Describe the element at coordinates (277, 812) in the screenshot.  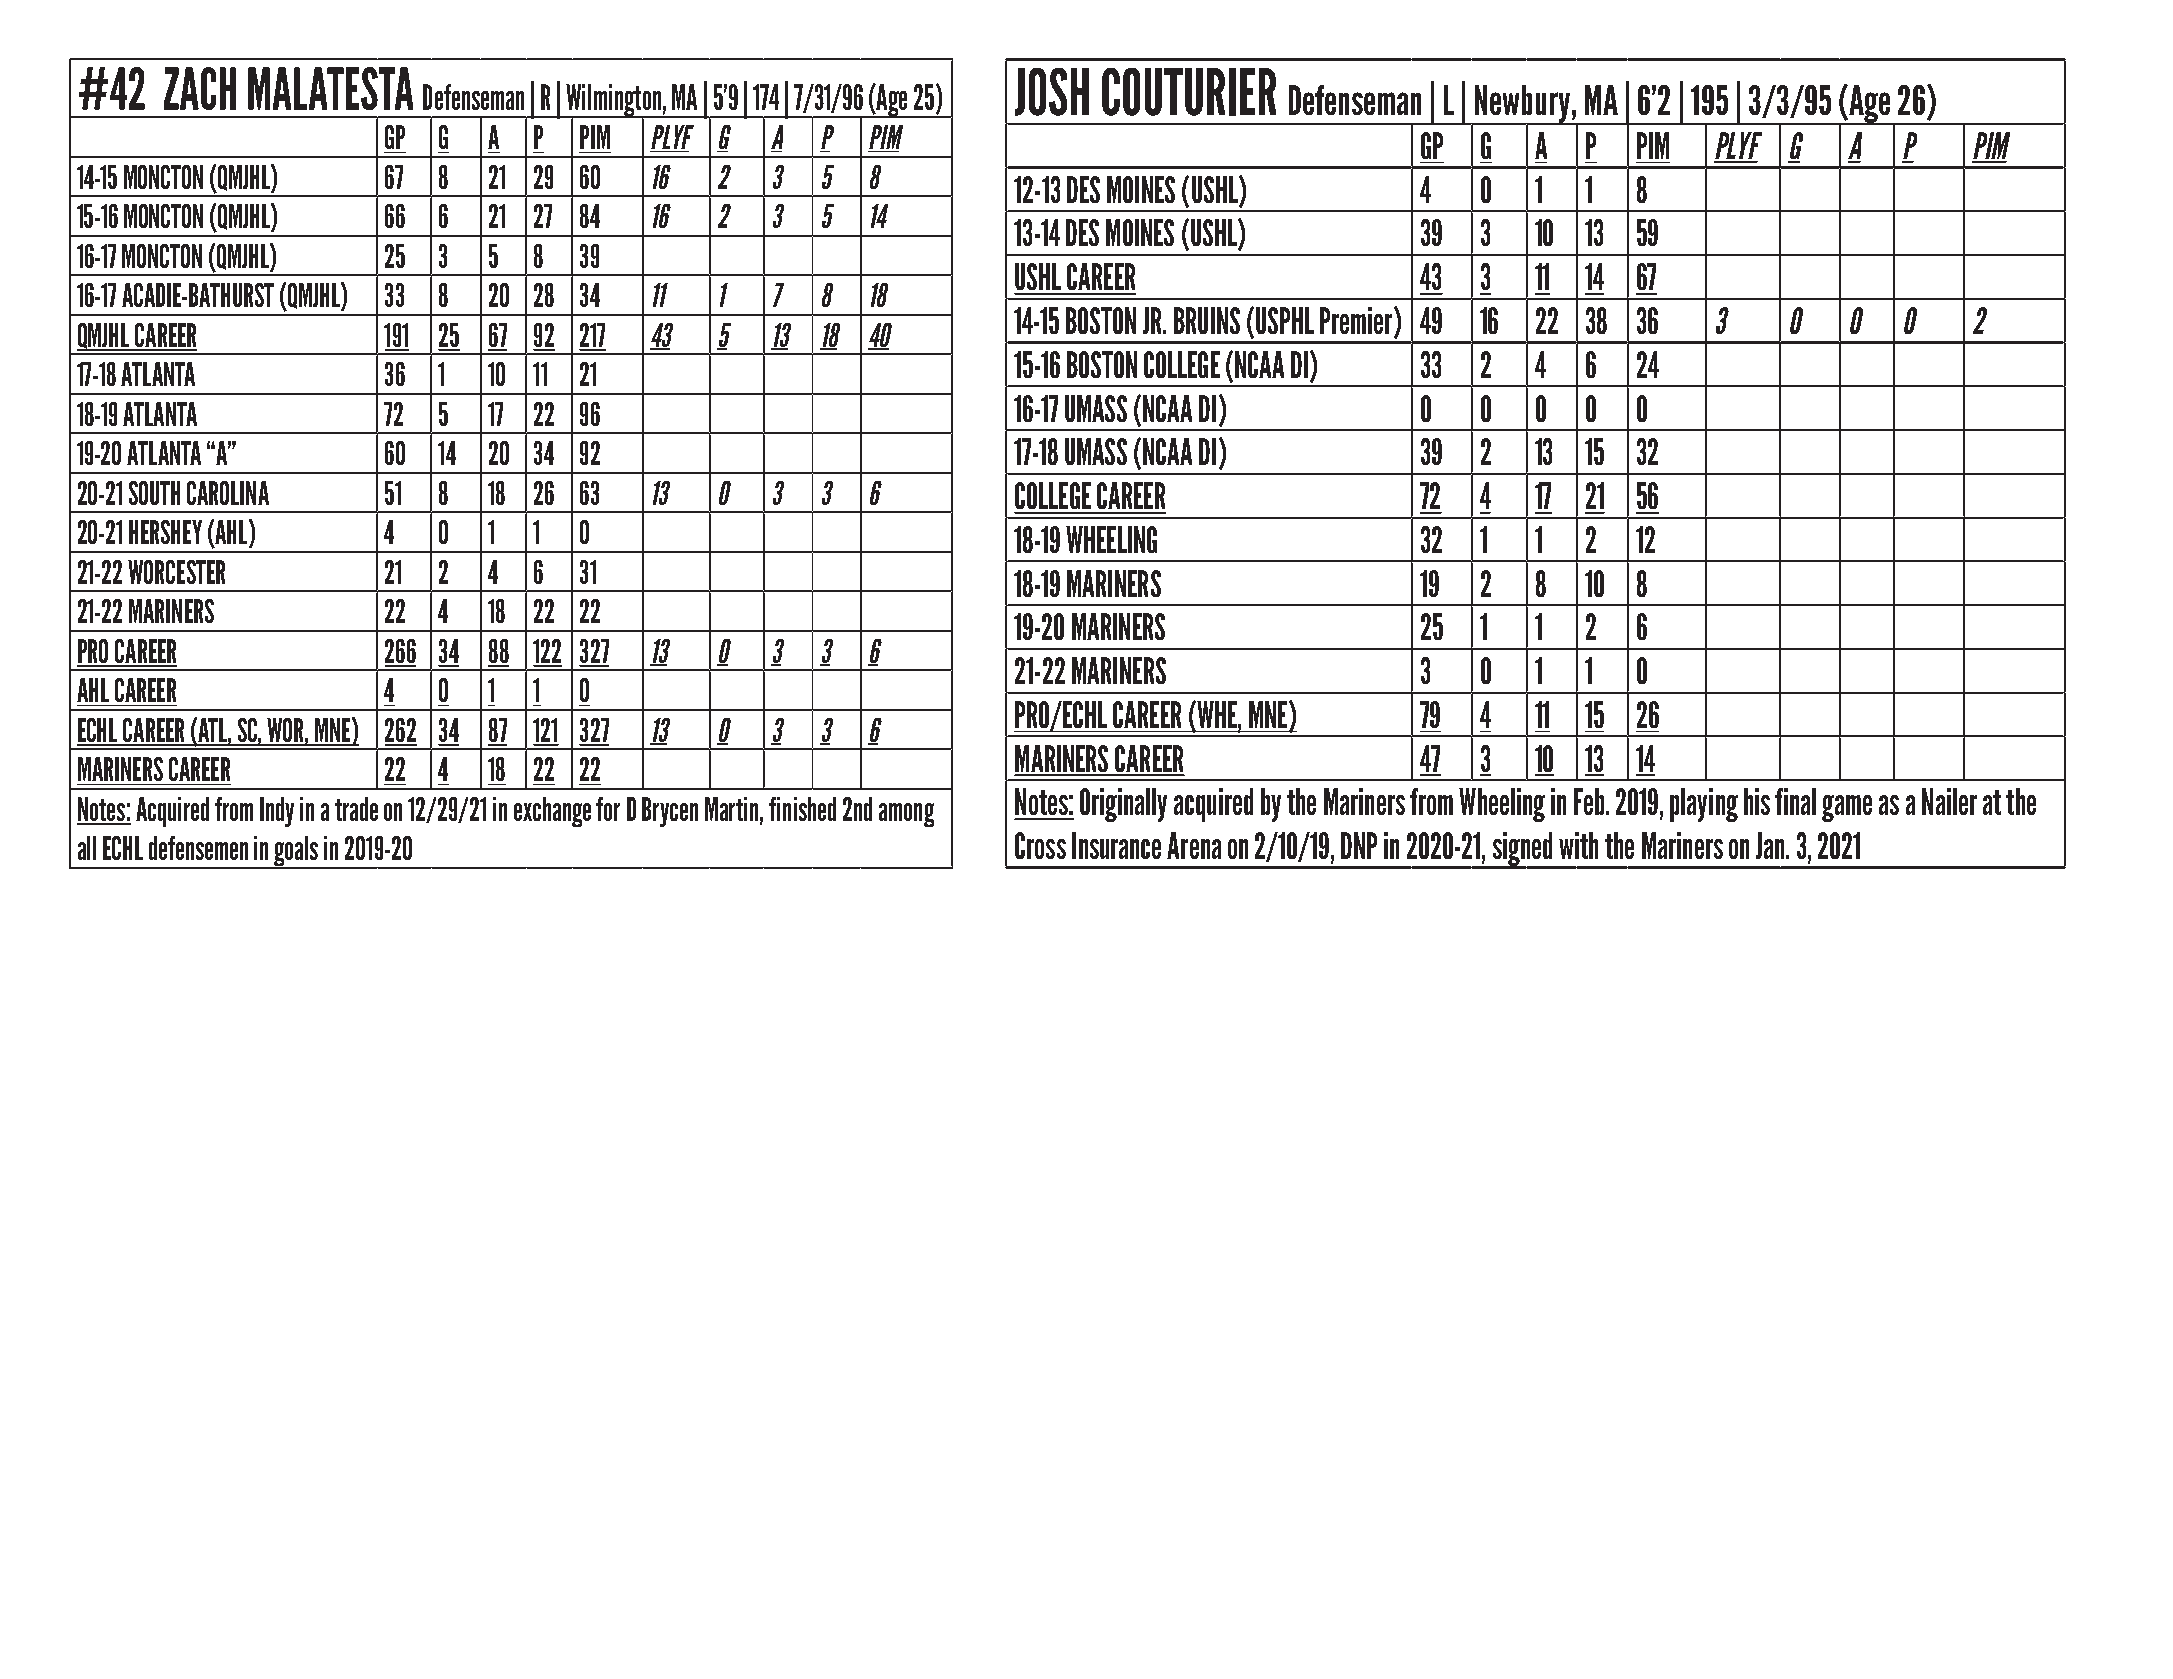
I see `Indy` at that location.
